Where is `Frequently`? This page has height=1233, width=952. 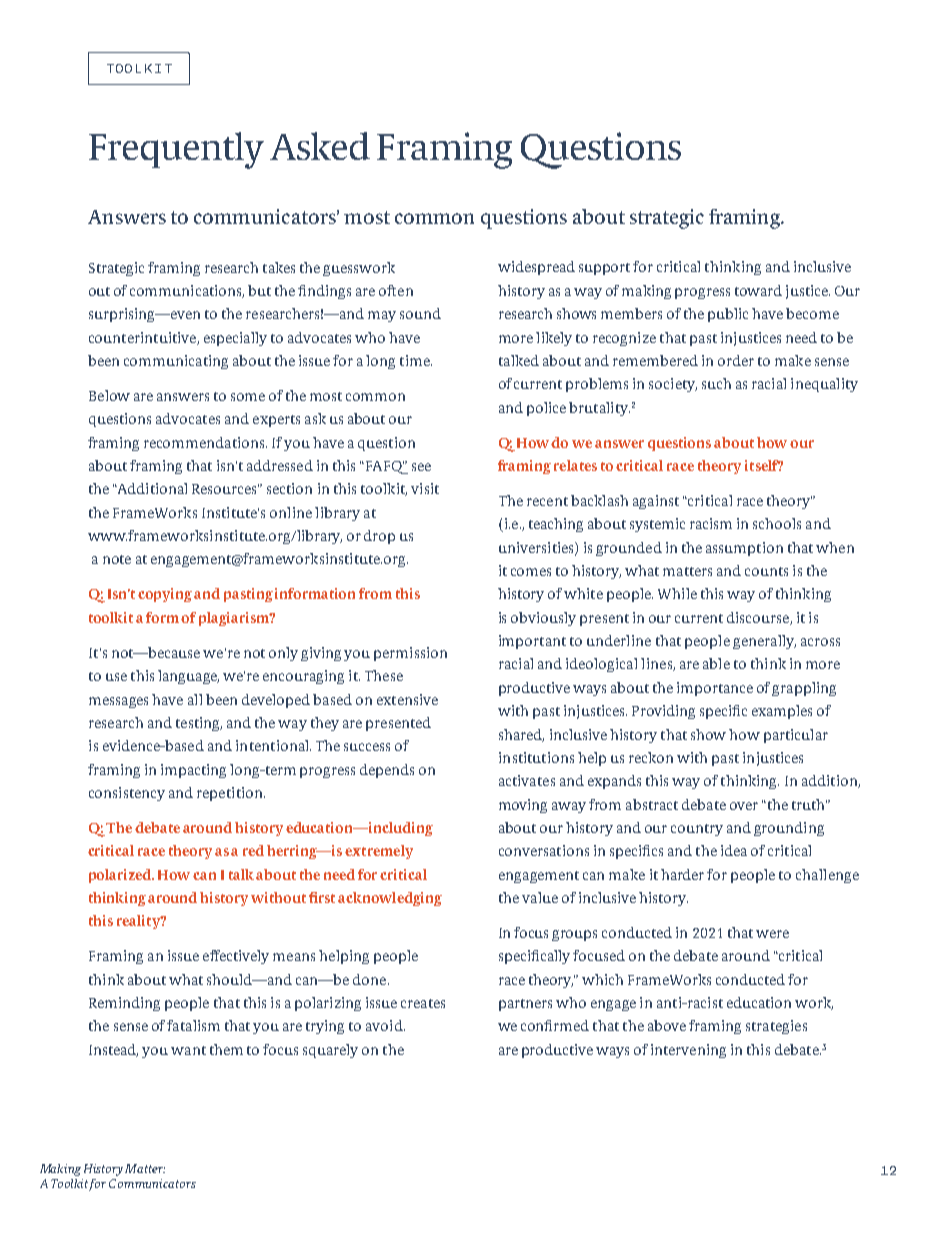
Frequently is located at coordinates (176, 150).
